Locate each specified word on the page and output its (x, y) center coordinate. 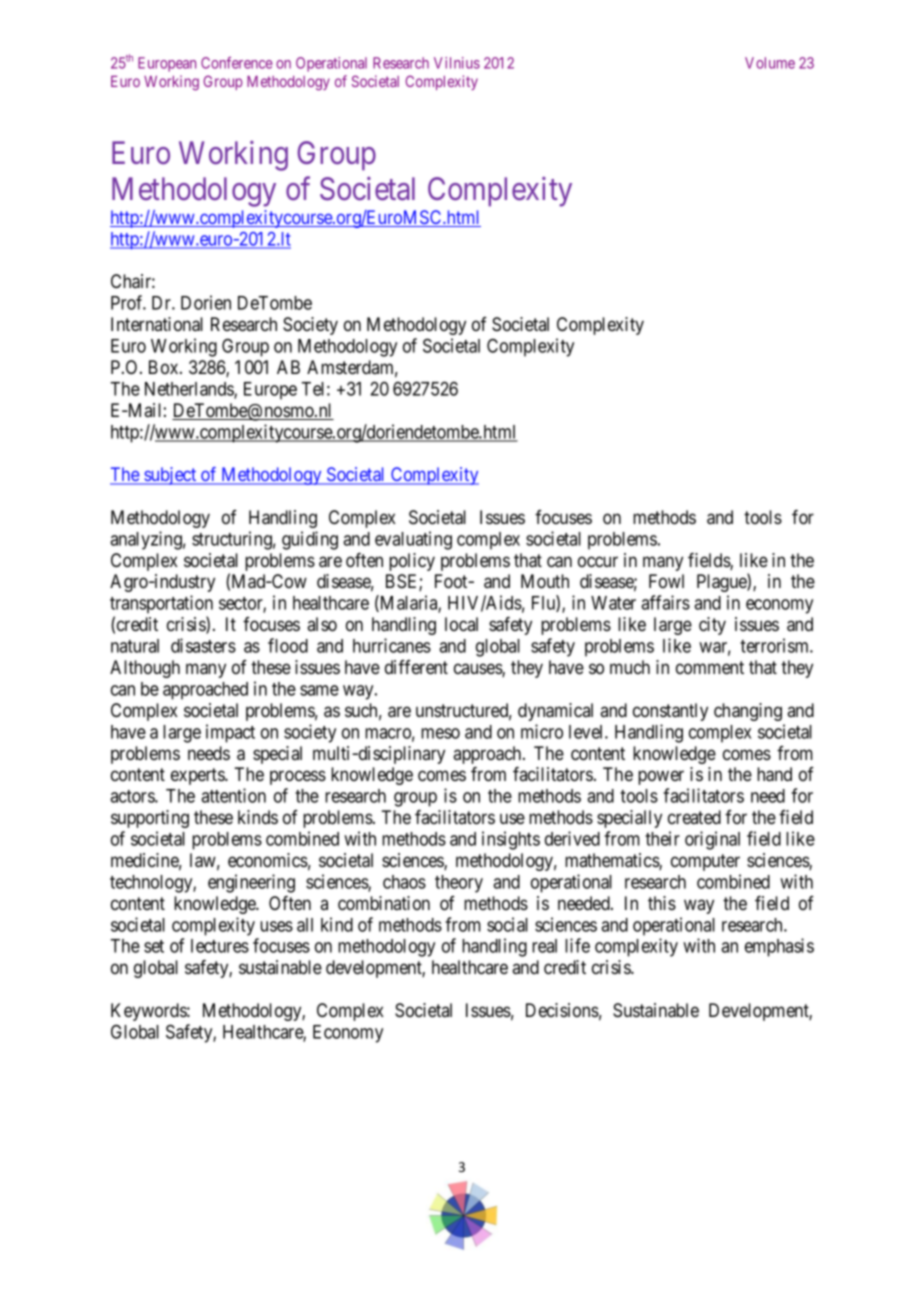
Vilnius (457, 63)
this (662, 903)
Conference (237, 63)
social (507, 924)
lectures (220, 946)
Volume (770, 63)
